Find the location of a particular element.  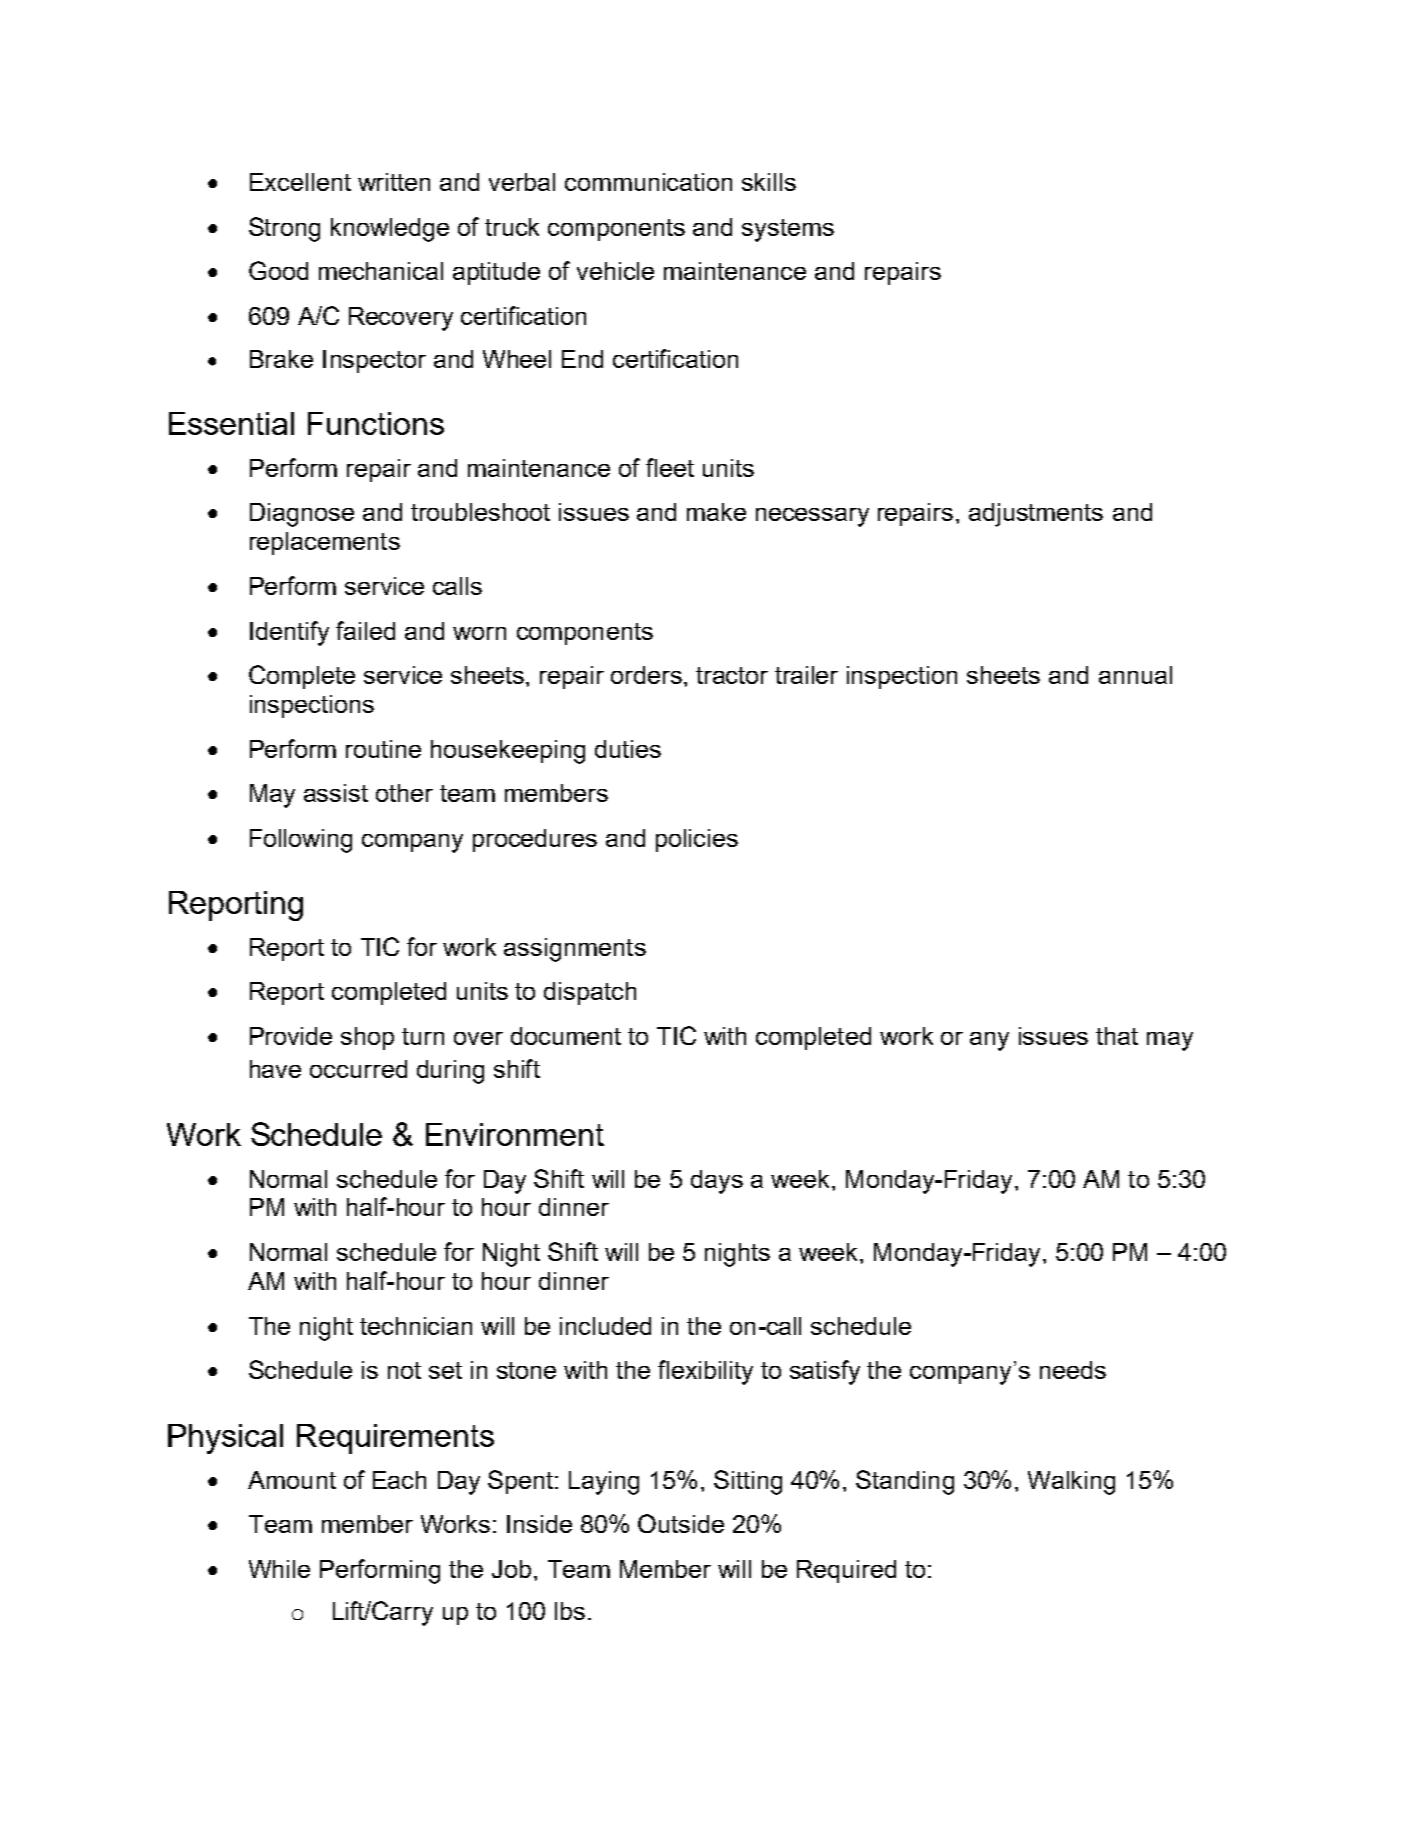

make is located at coordinates (716, 512).
